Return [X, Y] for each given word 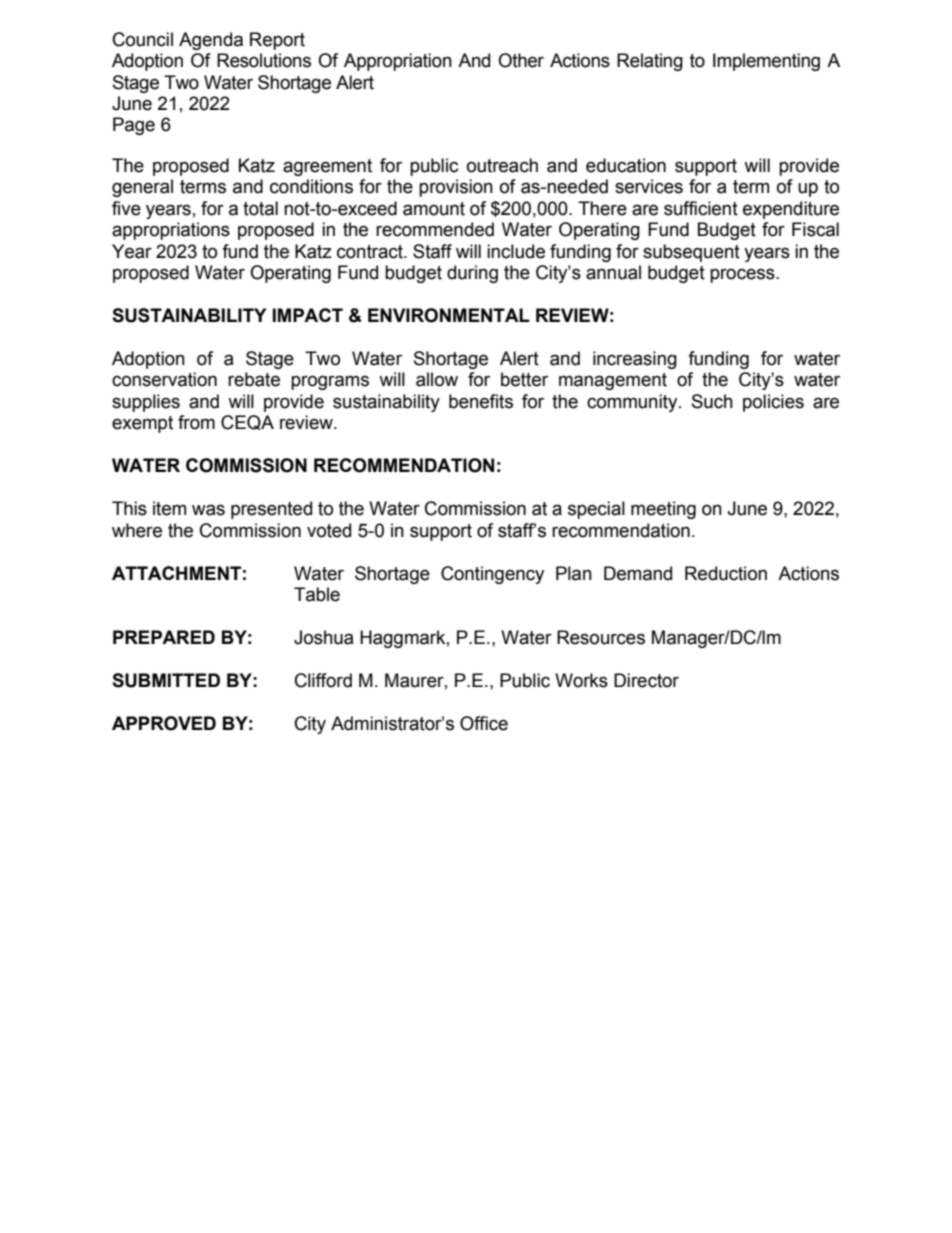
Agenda [211, 41]
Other [521, 60]
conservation [164, 379]
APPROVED [164, 723]
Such [712, 401]
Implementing [766, 62]
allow [437, 379]
